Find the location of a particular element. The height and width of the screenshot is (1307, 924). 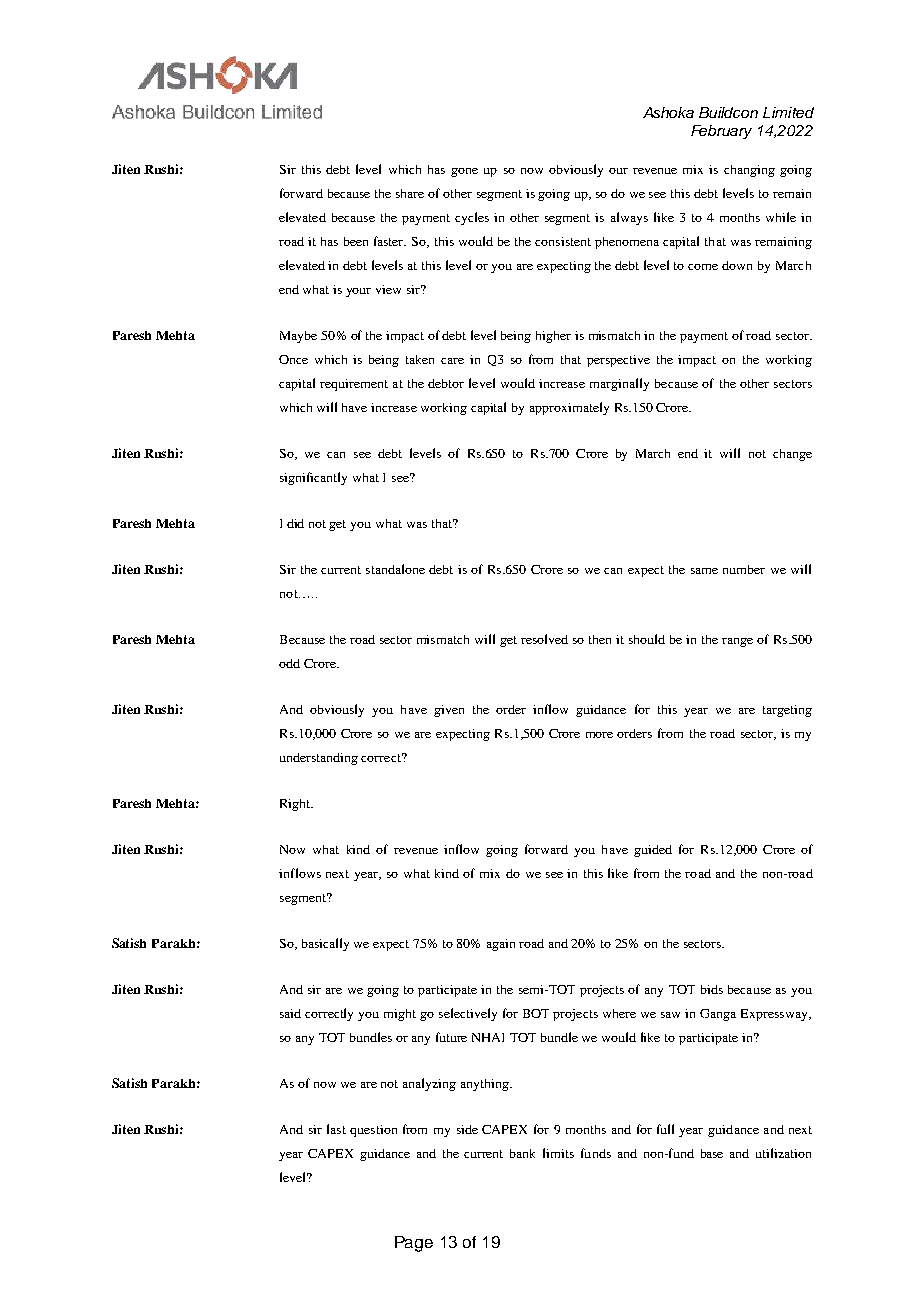

share is located at coordinates (410, 193).
